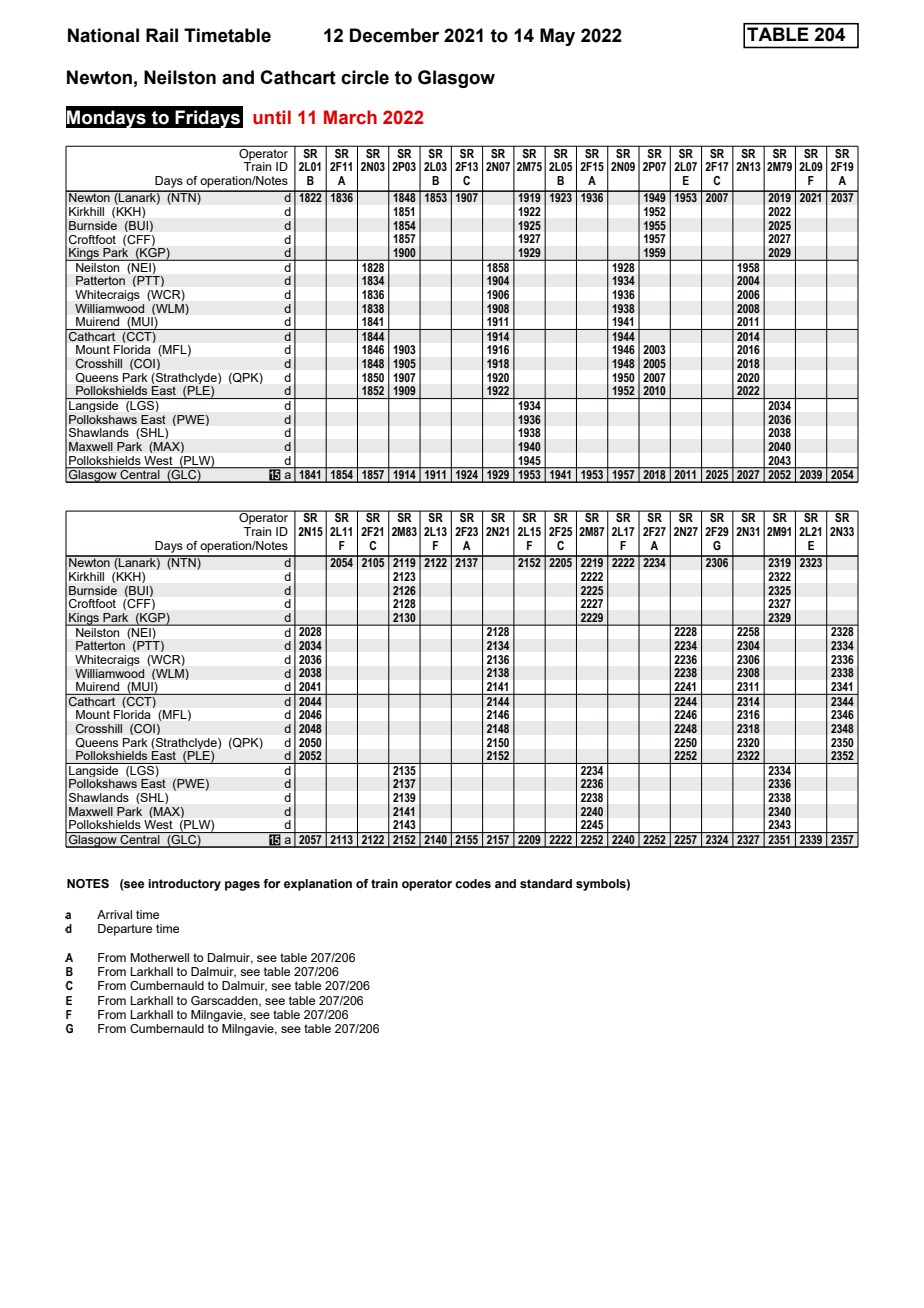  Describe the element at coordinates (103, 35) in the page. I see `National` at that location.
